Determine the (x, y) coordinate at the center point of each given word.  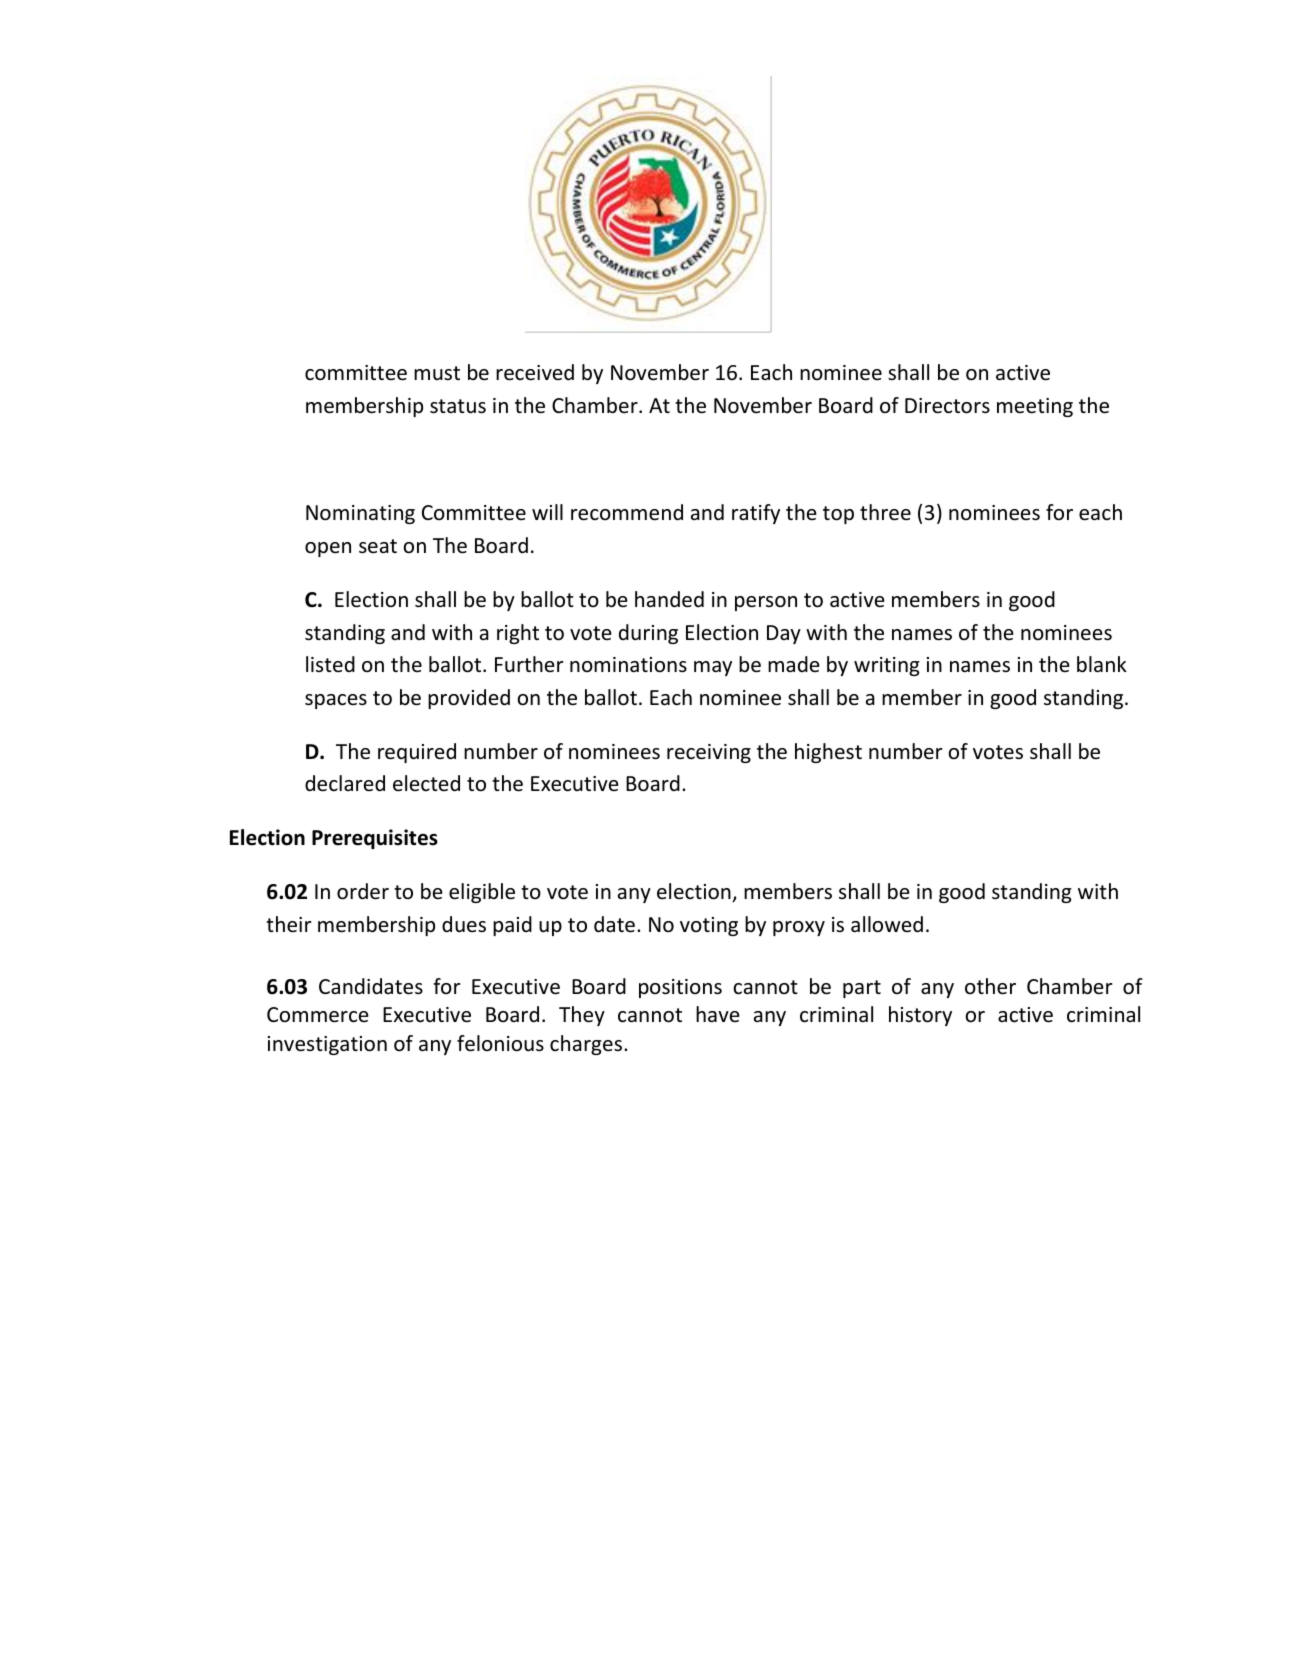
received (535, 372)
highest (828, 753)
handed (669, 599)
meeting (1035, 407)
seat (378, 546)
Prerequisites (375, 839)
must (437, 373)
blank (1102, 664)
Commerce (318, 1015)
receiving (709, 753)
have (718, 1014)
